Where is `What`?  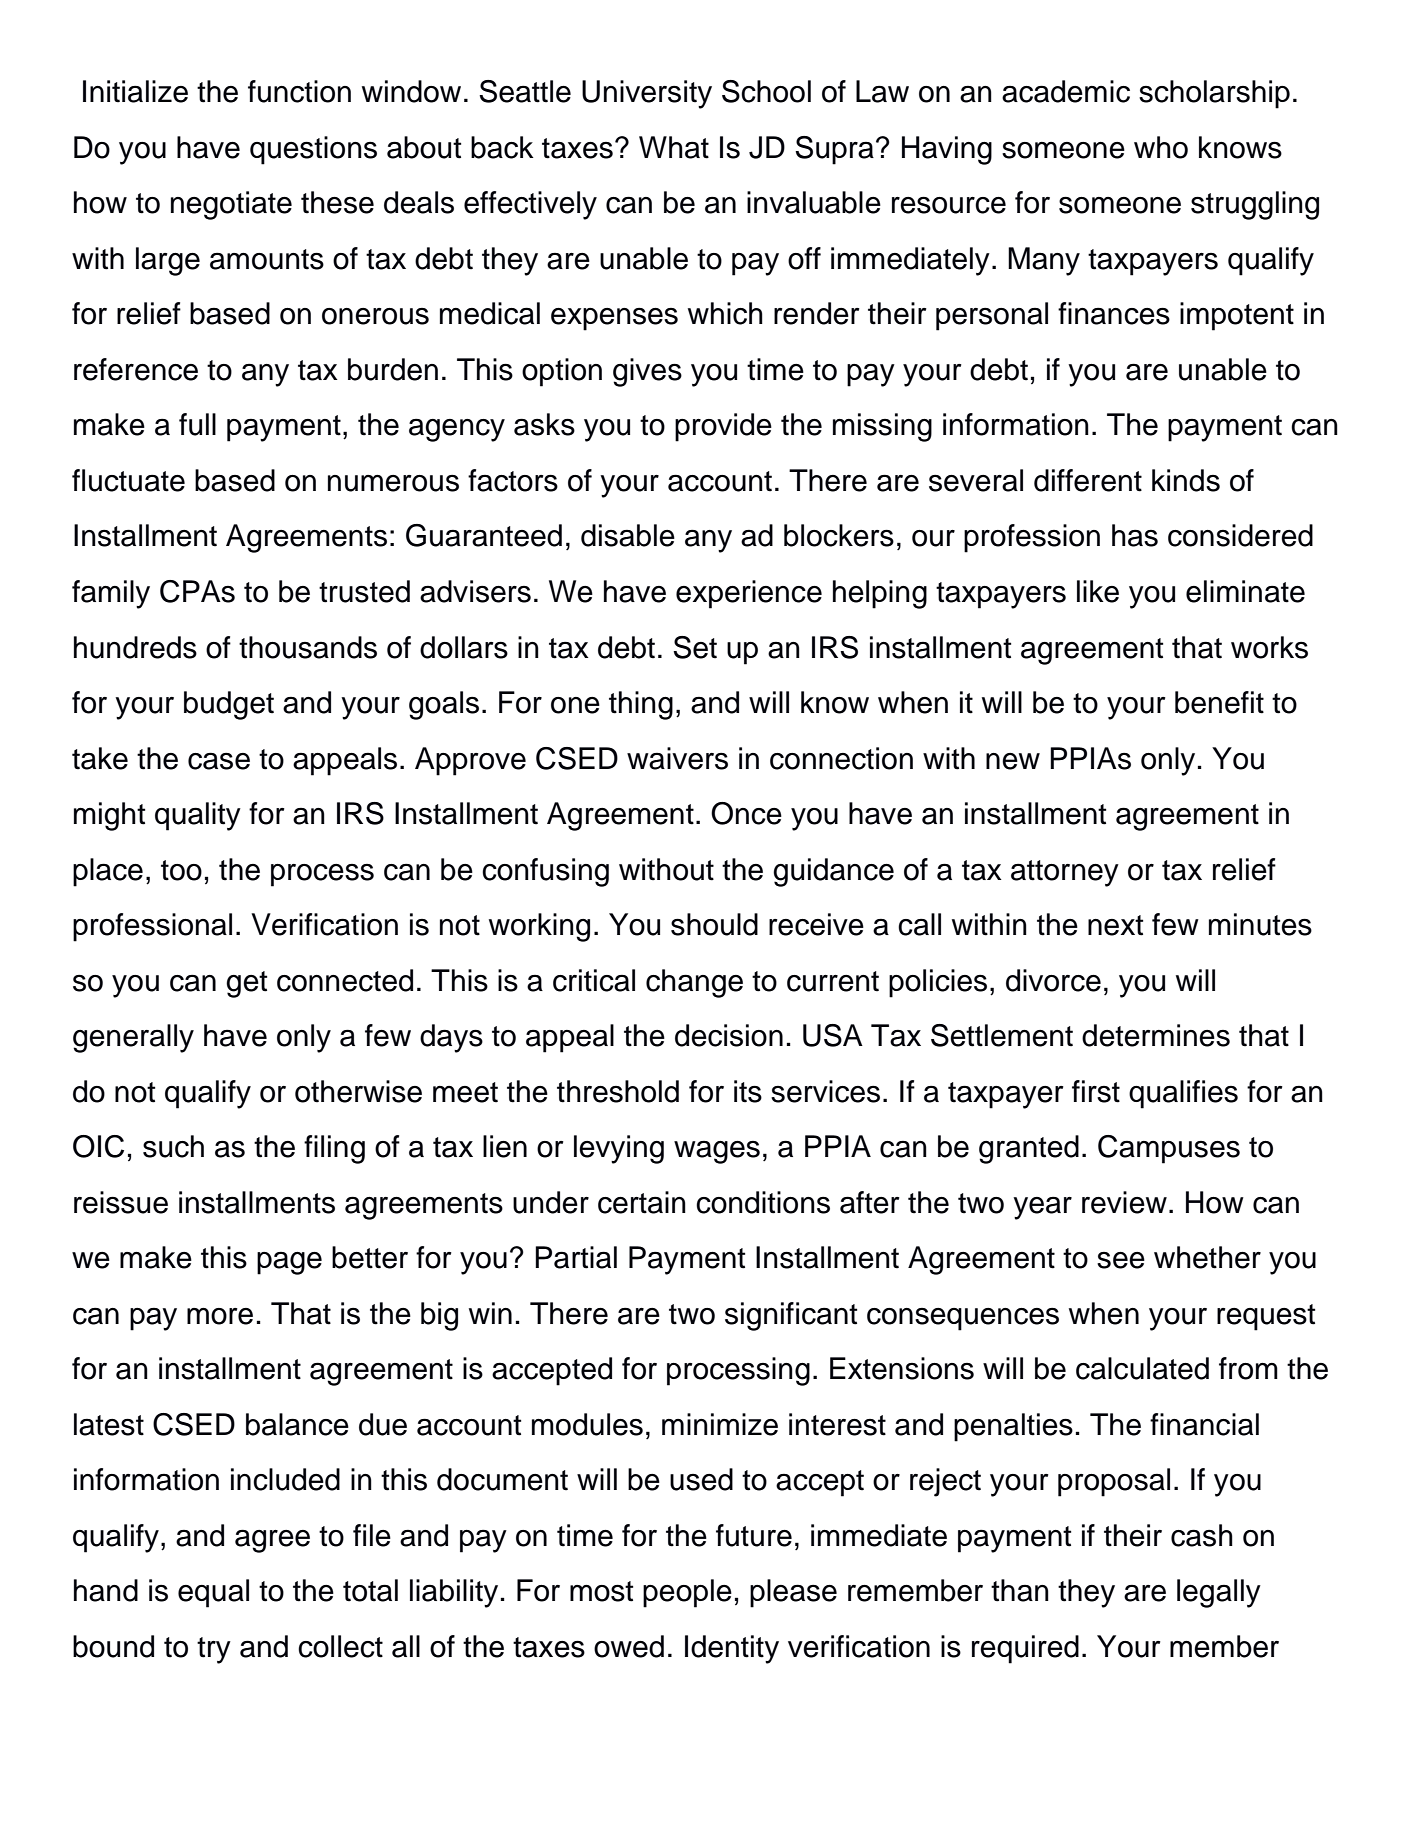
What is located at coordinates (674, 147).
